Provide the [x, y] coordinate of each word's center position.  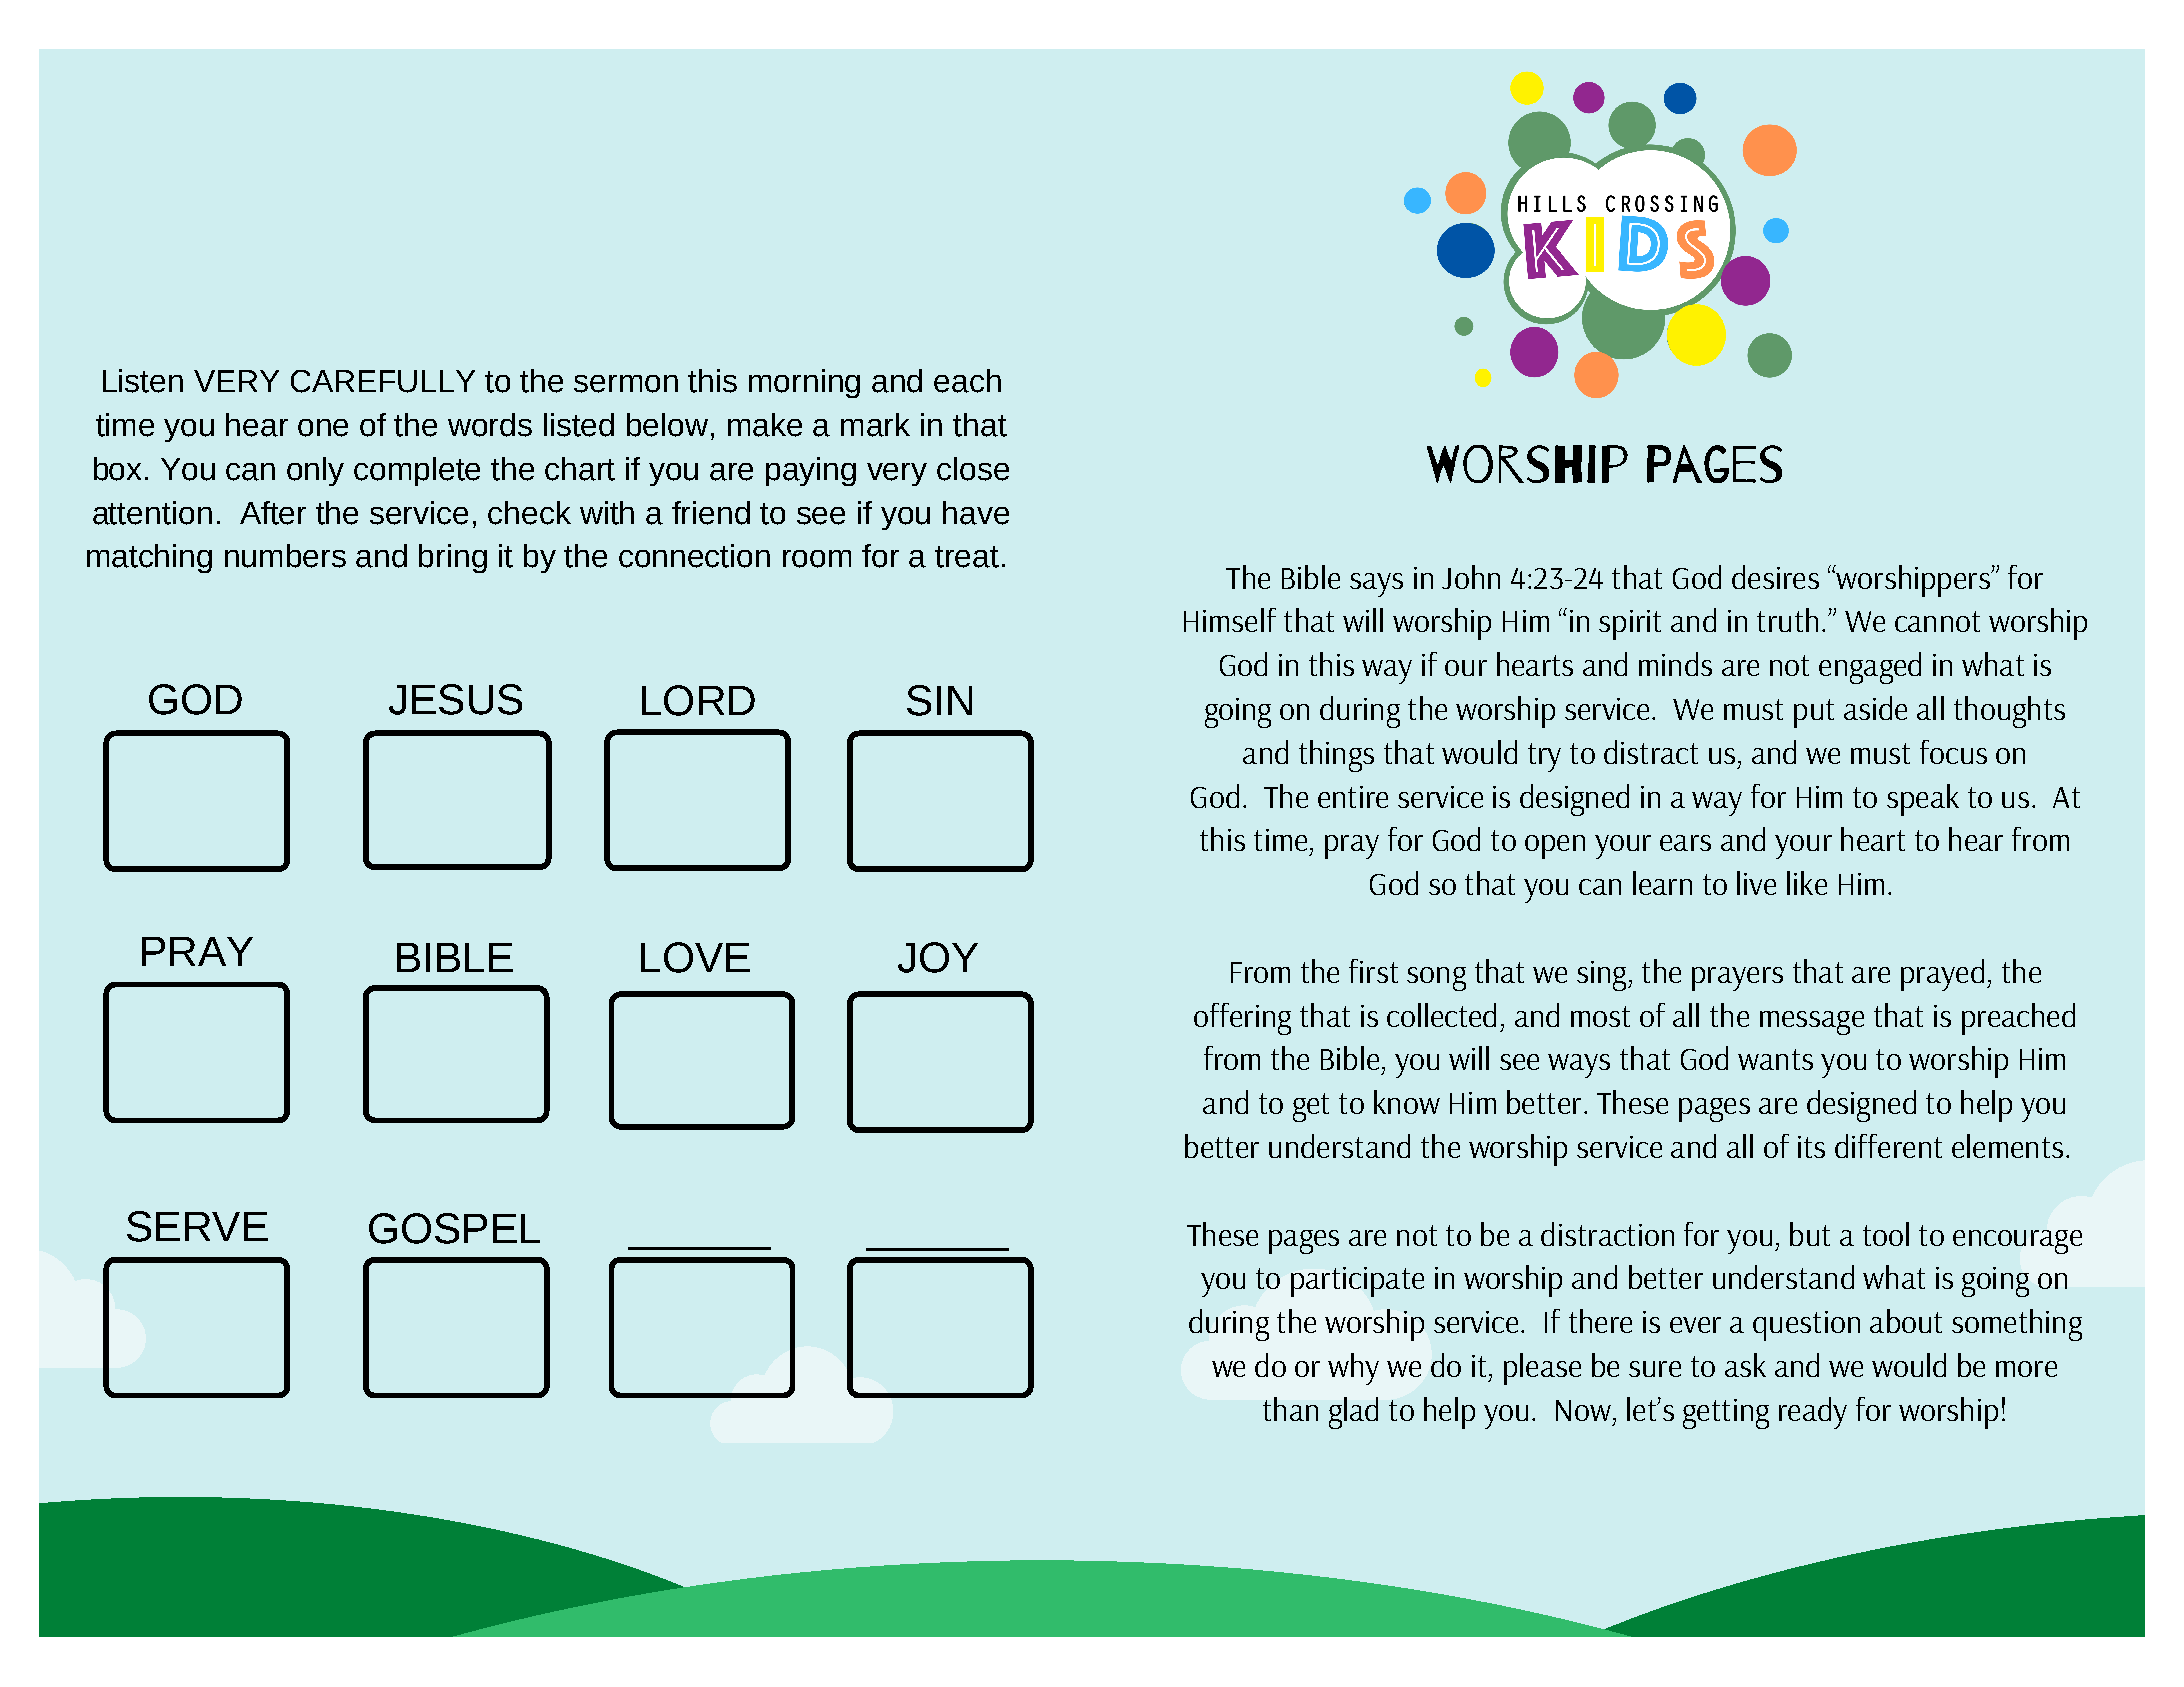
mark [875, 425]
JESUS [455, 699]
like [1807, 883]
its [1811, 1147]
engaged [1870, 668]
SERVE [197, 1226]
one [323, 428]
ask [1745, 1365]
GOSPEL [454, 1228]
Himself [1230, 620]
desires [1775, 577]
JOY [938, 957]
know [1407, 1102]
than [1290, 1409]
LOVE [695, 957]
